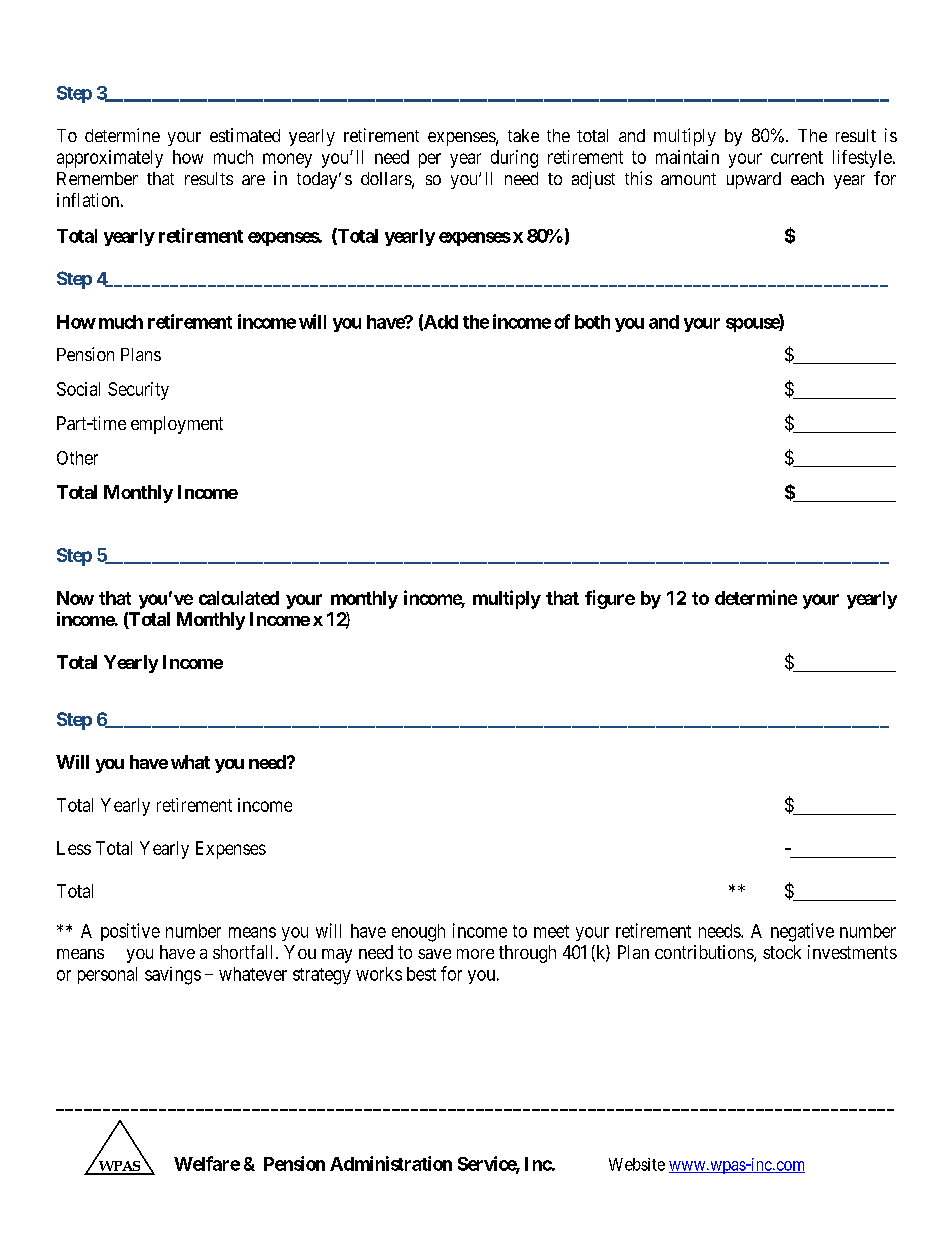  What do you see at coordinates (802, 932) in the page?
I see `negative` at bounding box center [802, 932].
